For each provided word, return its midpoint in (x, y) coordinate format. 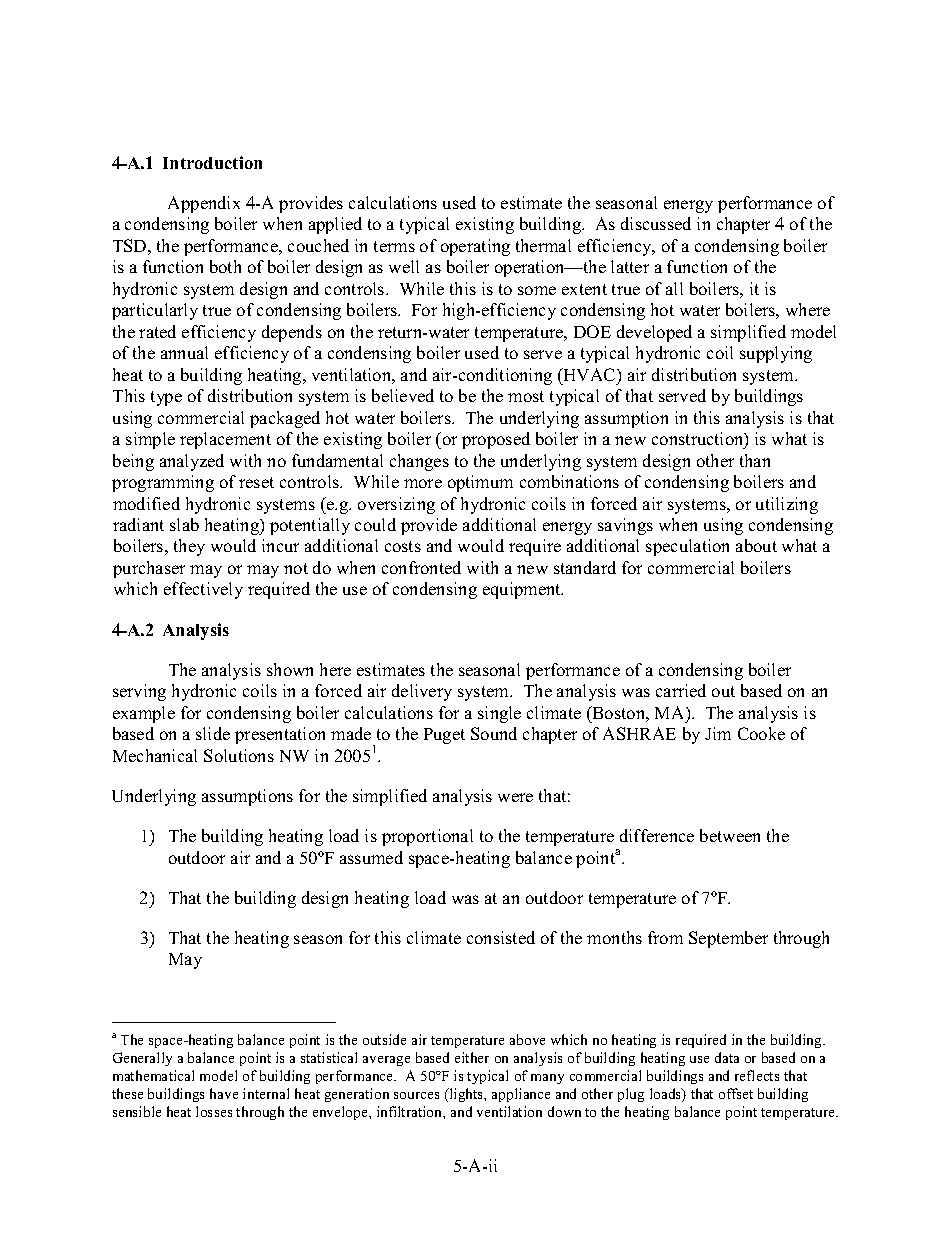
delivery (422, 692)
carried (681, 690)
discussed (656, 223)
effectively (203, 590)
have (224, 1093)
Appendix (204, 204)
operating (475, 247)
